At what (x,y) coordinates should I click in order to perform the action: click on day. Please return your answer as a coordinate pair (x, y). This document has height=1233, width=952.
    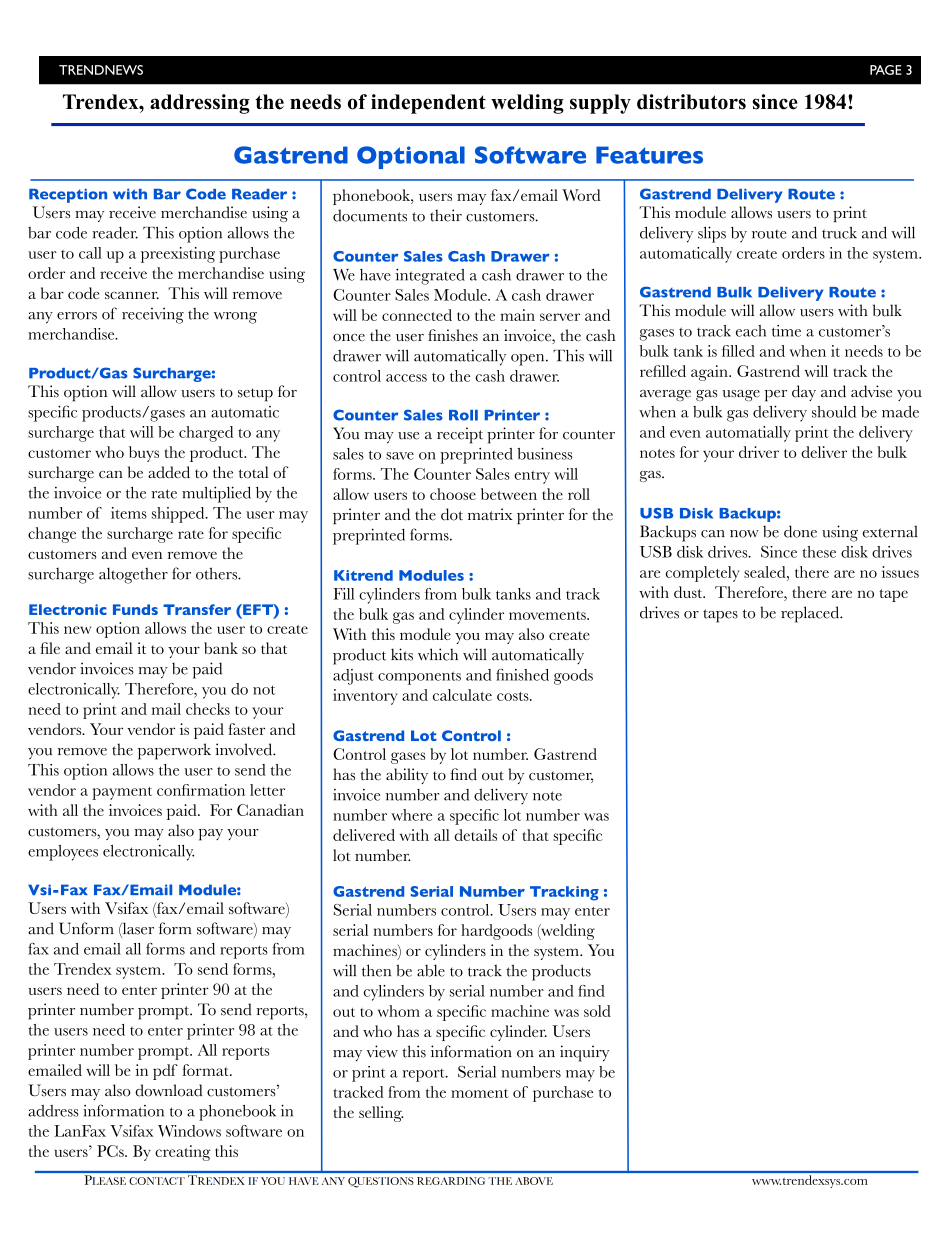
    Looking at the image, I should click on (804, 393).
